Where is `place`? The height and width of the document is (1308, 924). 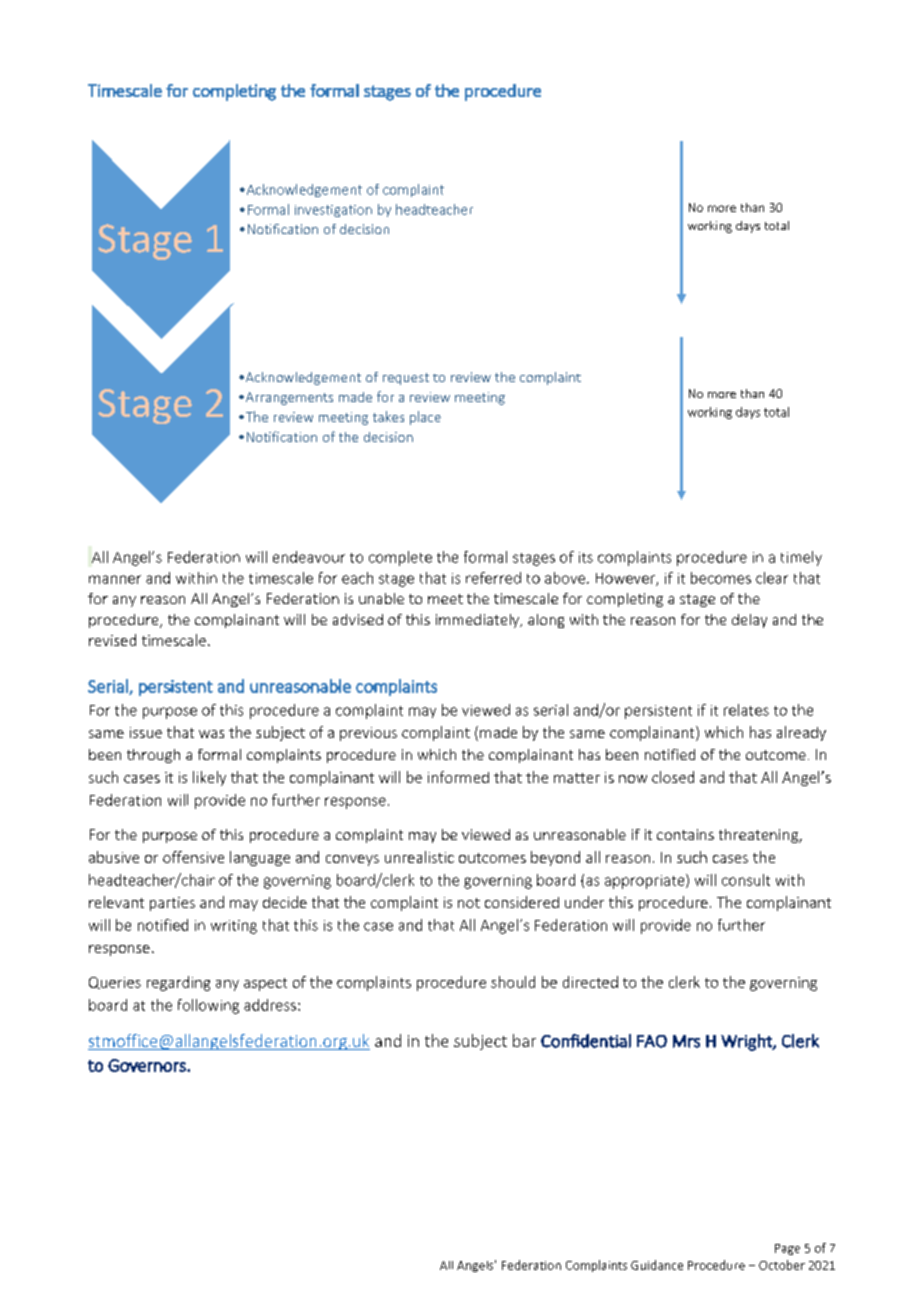
place is located at coordinates (425, 418).
